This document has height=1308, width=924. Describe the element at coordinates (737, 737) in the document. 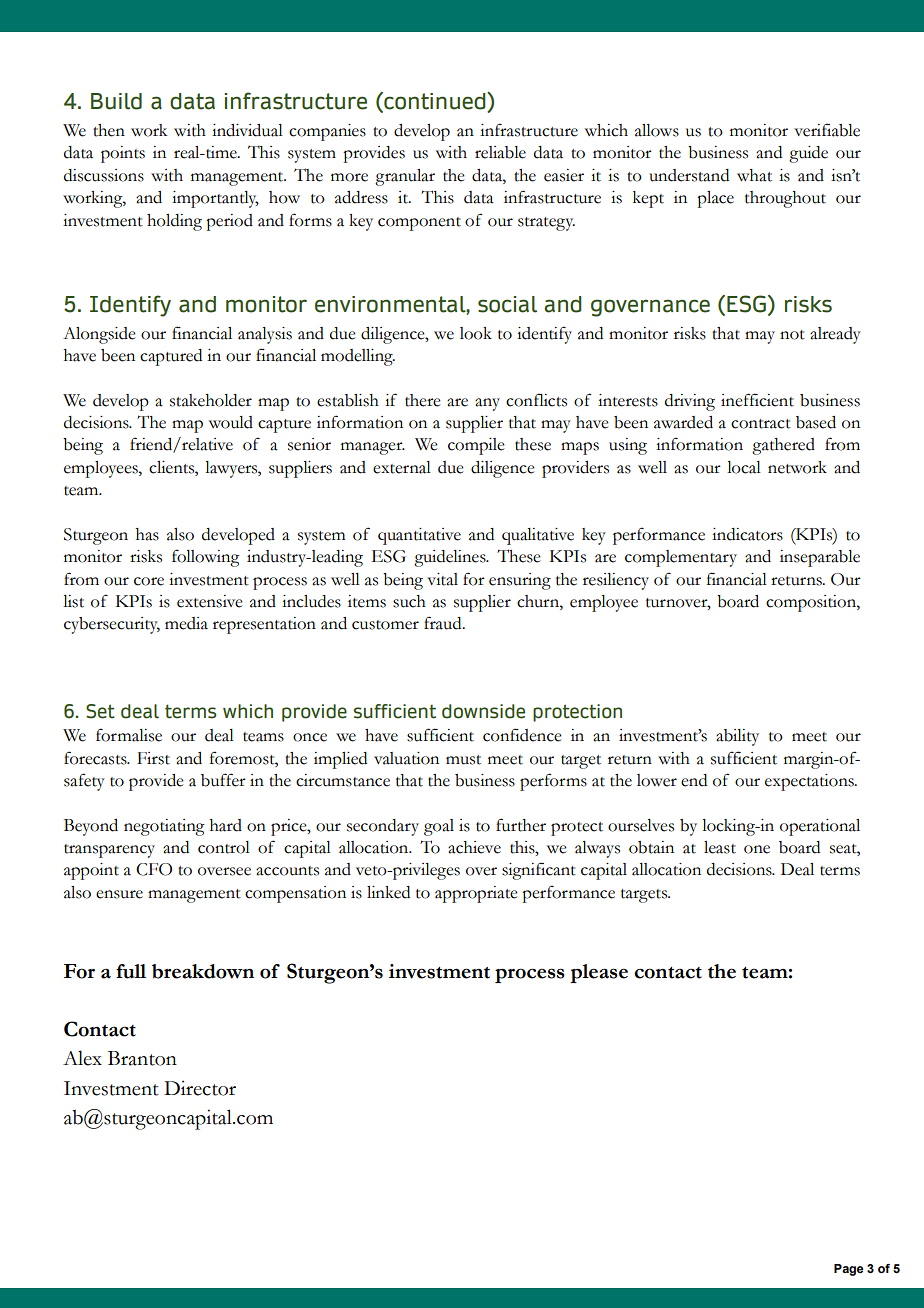

I see `ability` at that location.
